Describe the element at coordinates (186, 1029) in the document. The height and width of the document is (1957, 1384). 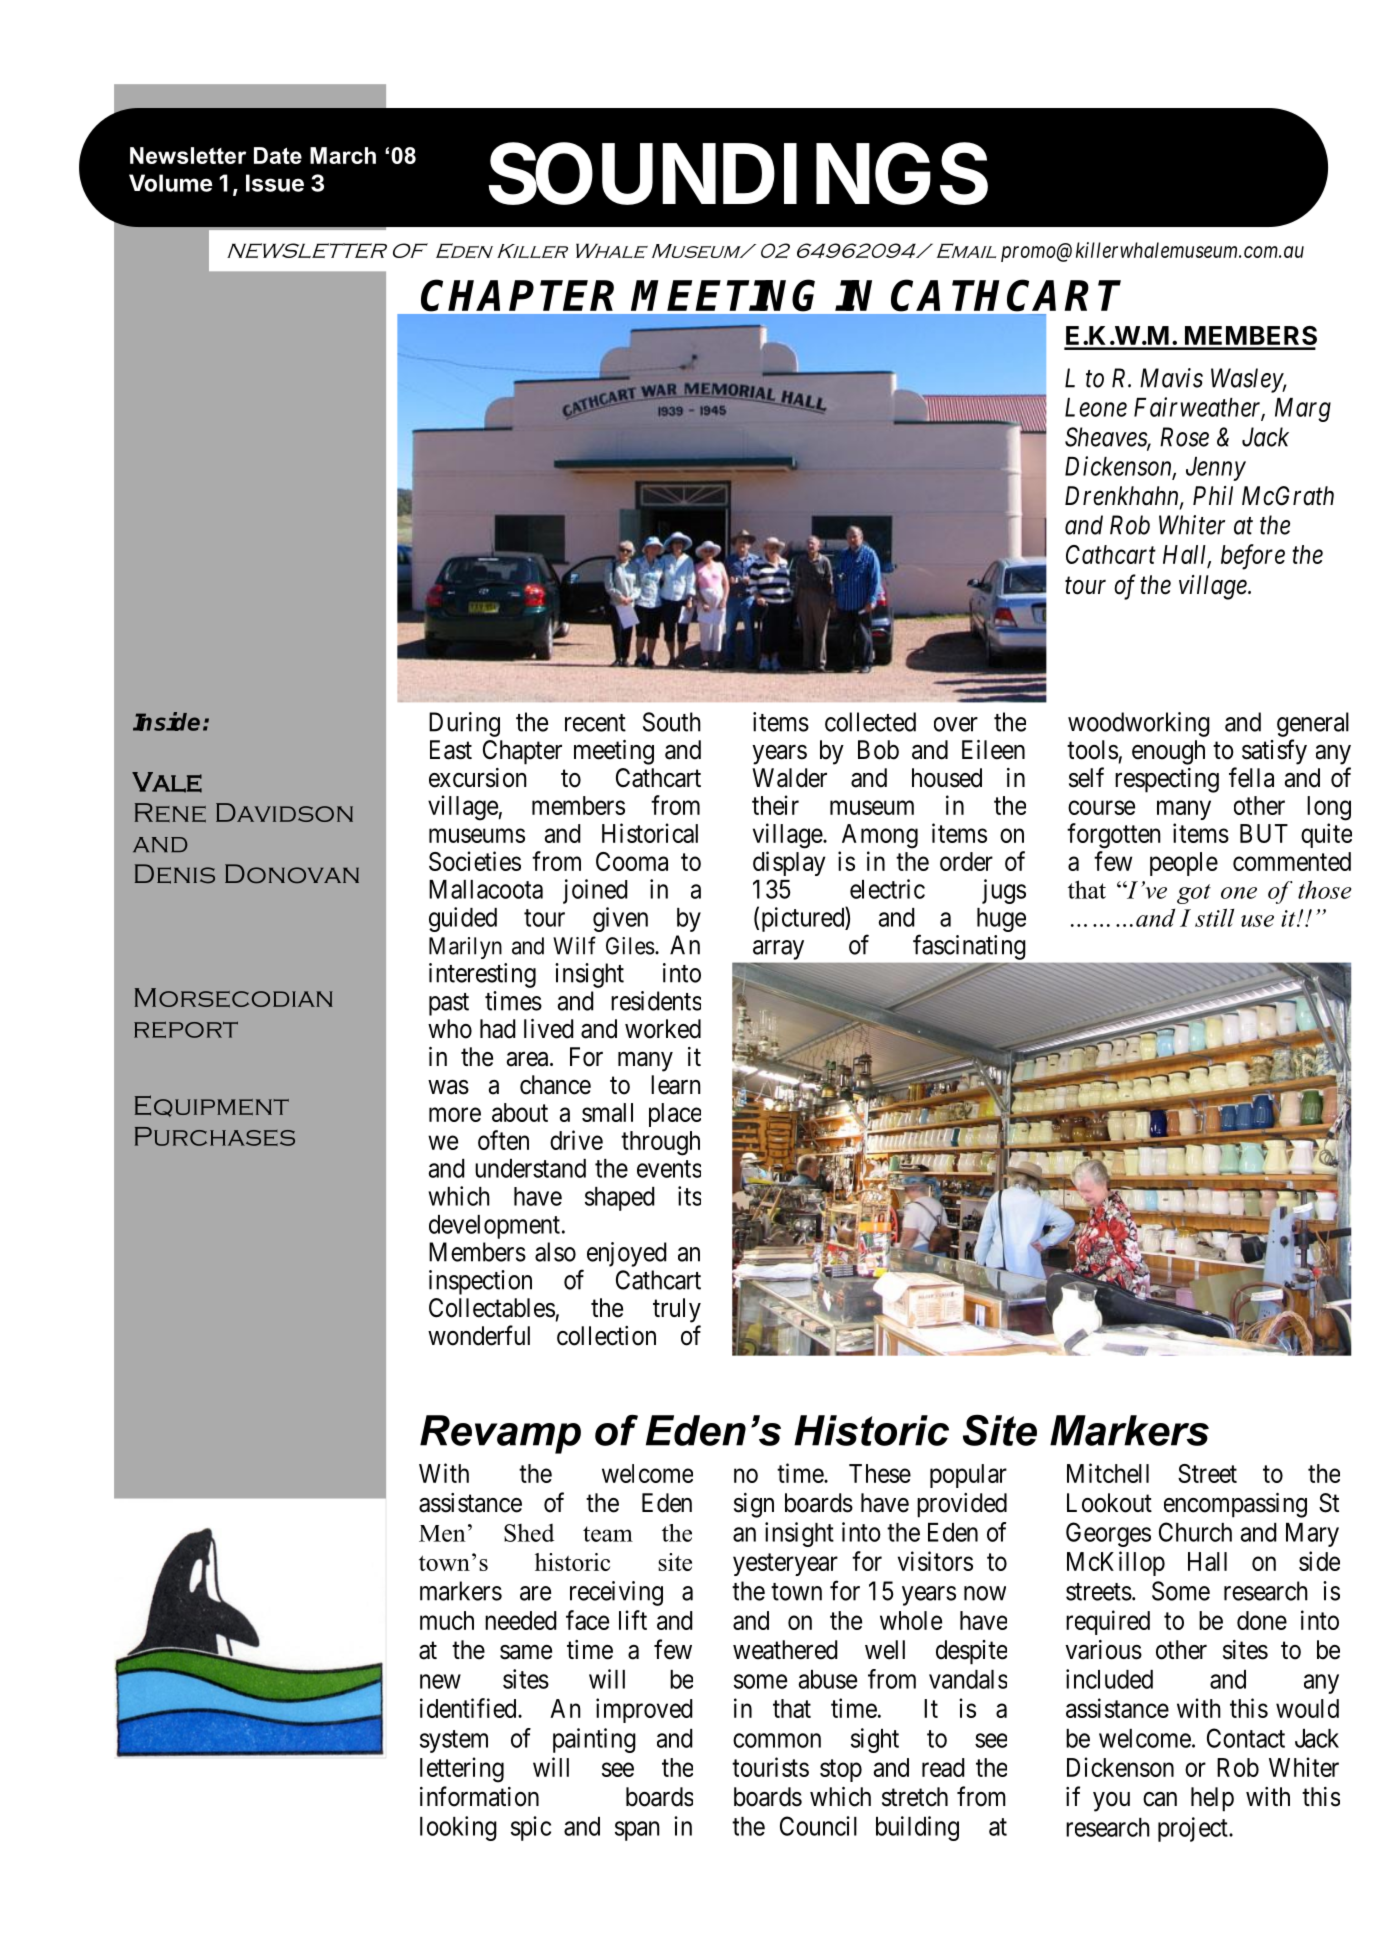
I see `report` at that location.
